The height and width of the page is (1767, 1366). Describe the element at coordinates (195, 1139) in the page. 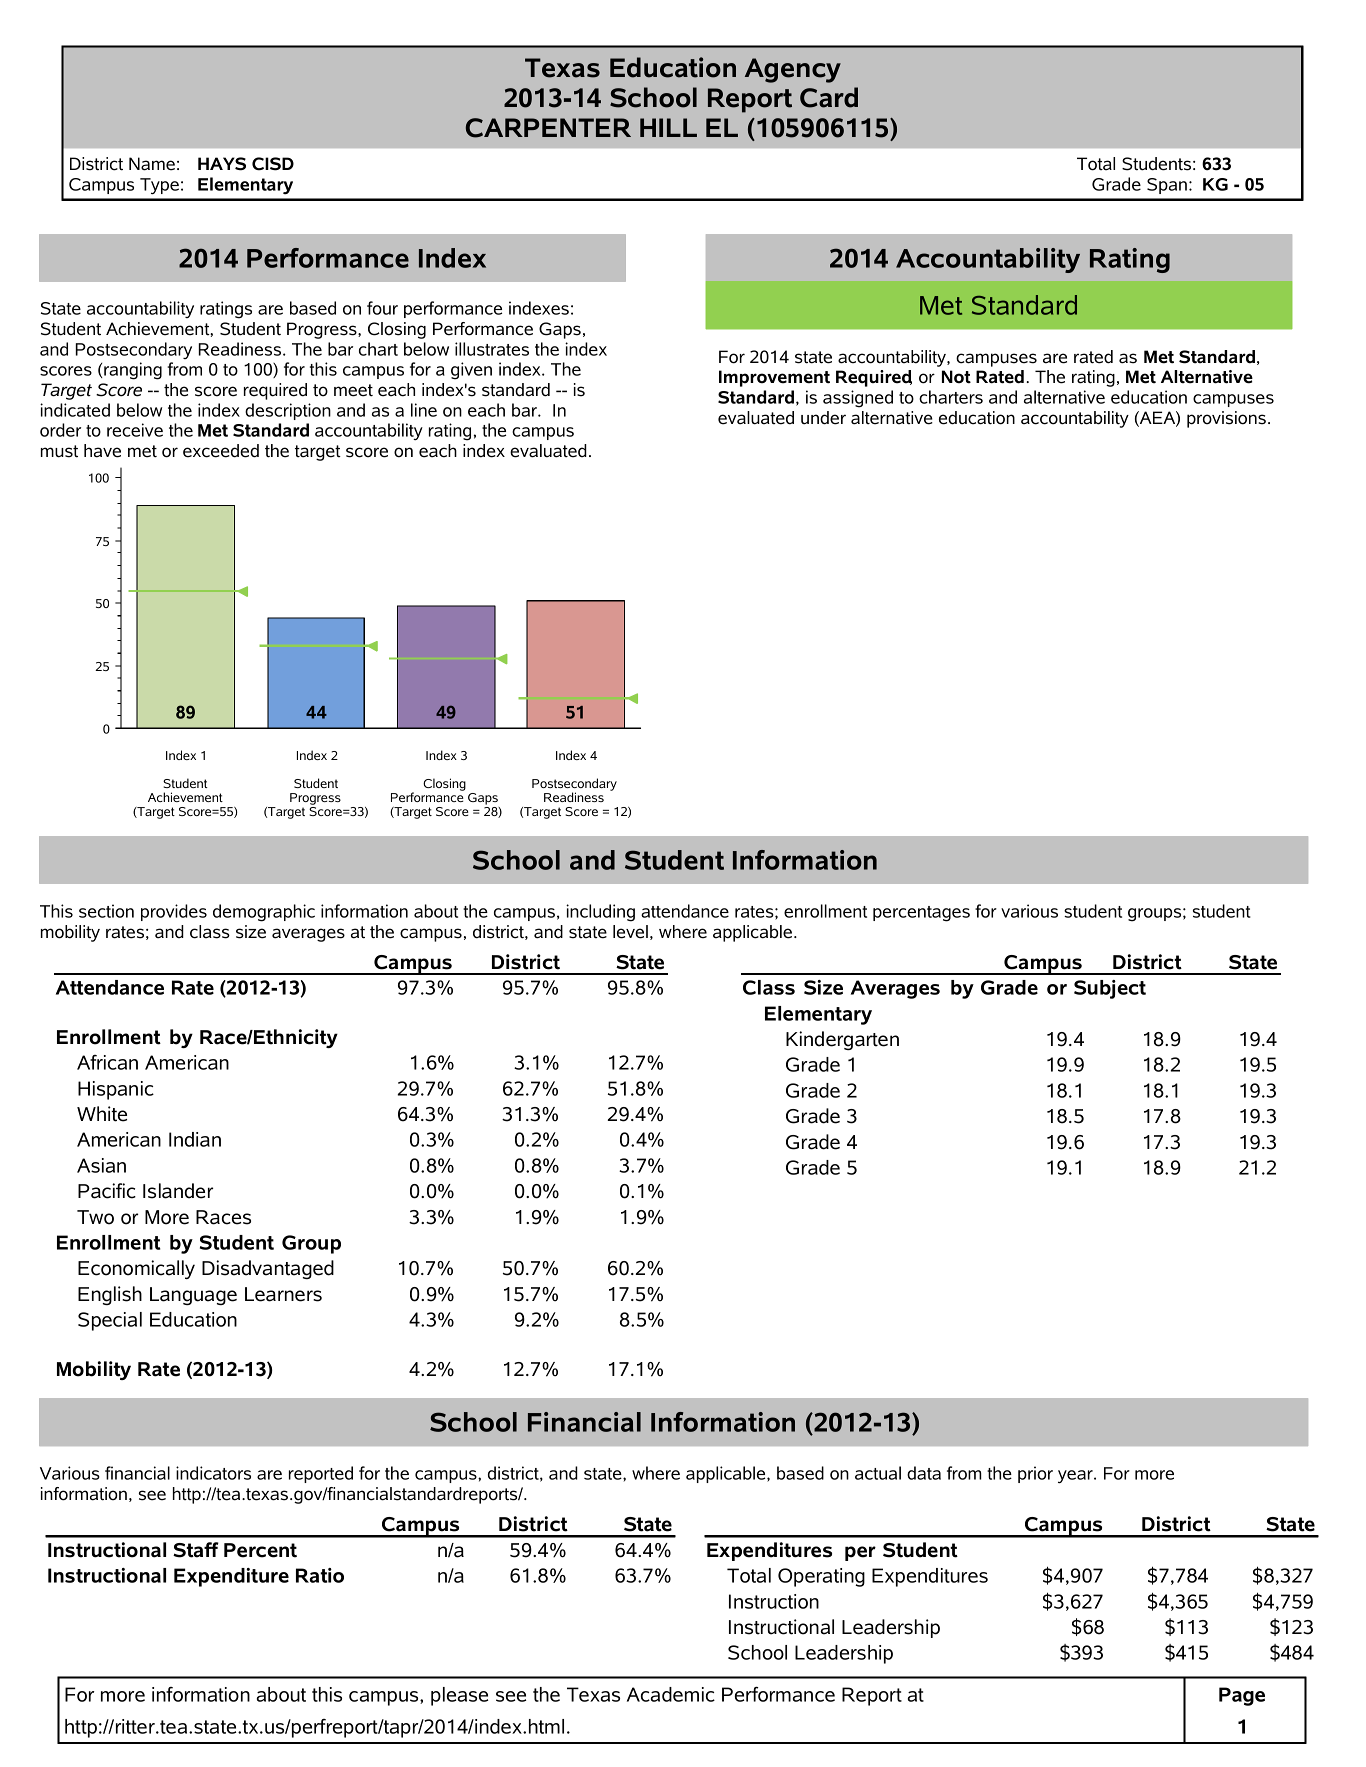

I see `Indian` at that location.
